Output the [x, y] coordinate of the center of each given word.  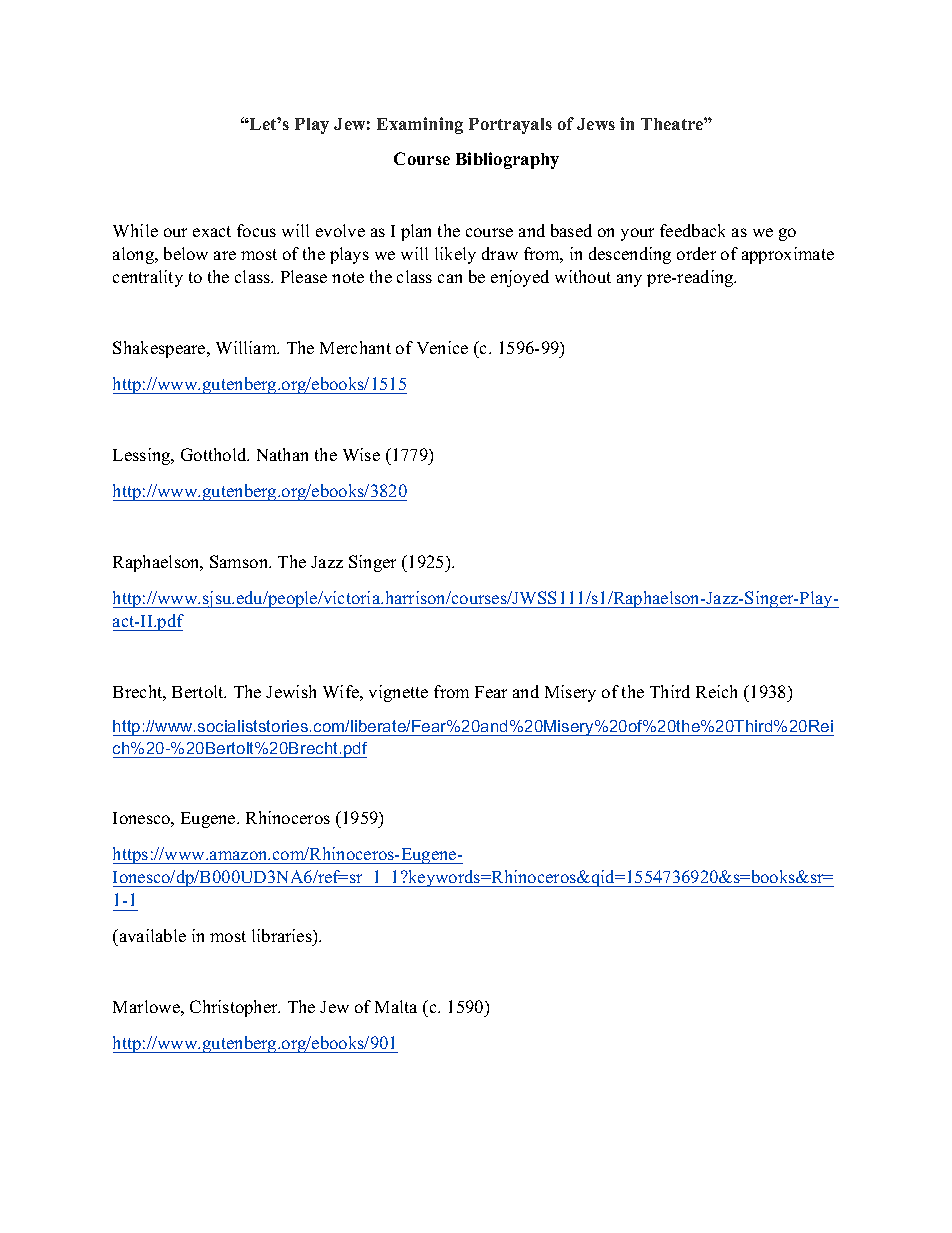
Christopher [235, 1008]
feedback [692, 230]
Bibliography [507, 160]
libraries [283, 935]
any [629, 280]
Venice [442, 347]
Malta [396, 1006]
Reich [716, 691]
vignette [398, 693]
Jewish [291, 691]
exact [212, 231]
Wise [361, 454]
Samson [240, 561]
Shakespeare [160, 349]
